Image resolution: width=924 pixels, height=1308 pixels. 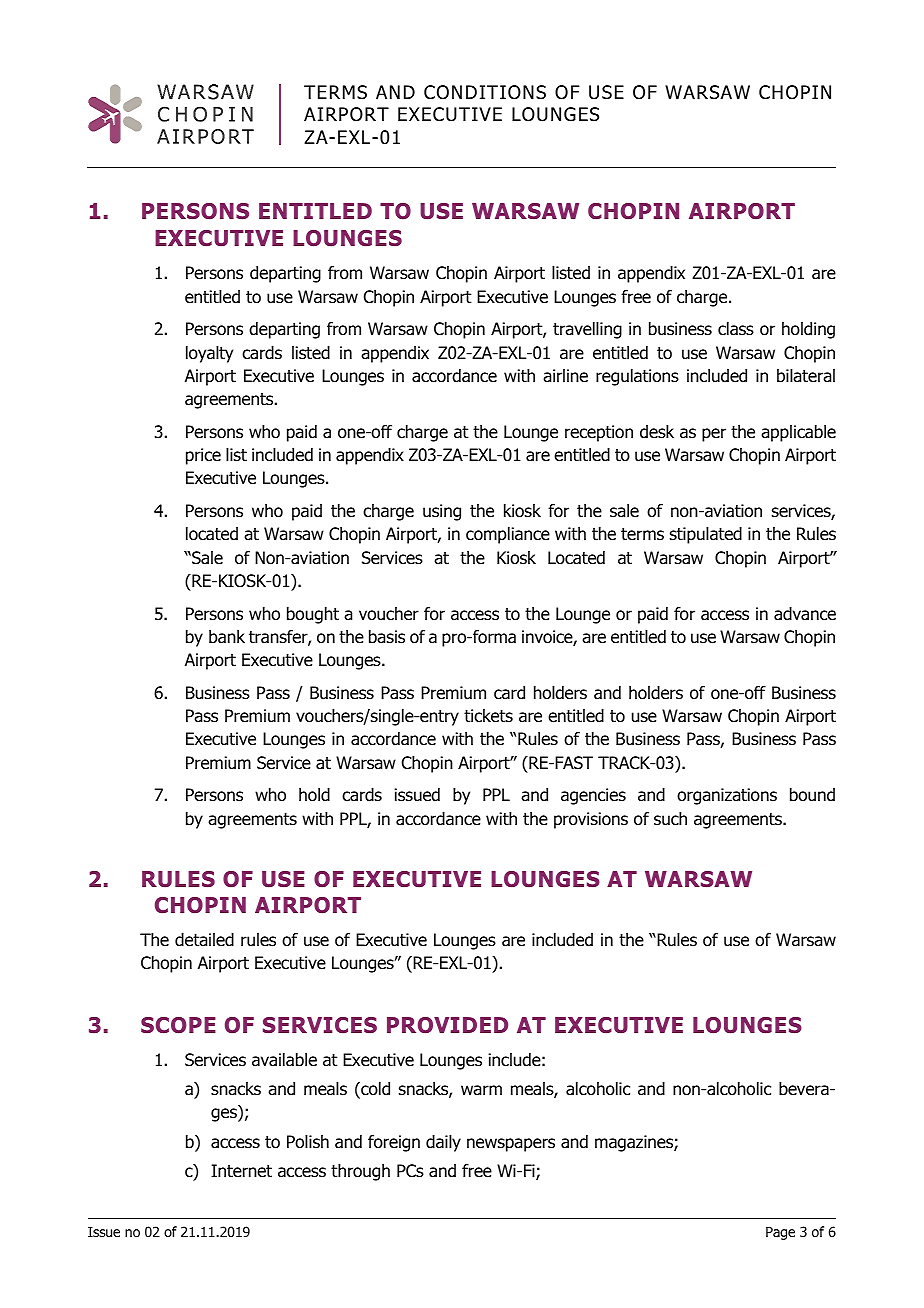 I want to click on CONDITIONS, so click(x=485, y=92).
